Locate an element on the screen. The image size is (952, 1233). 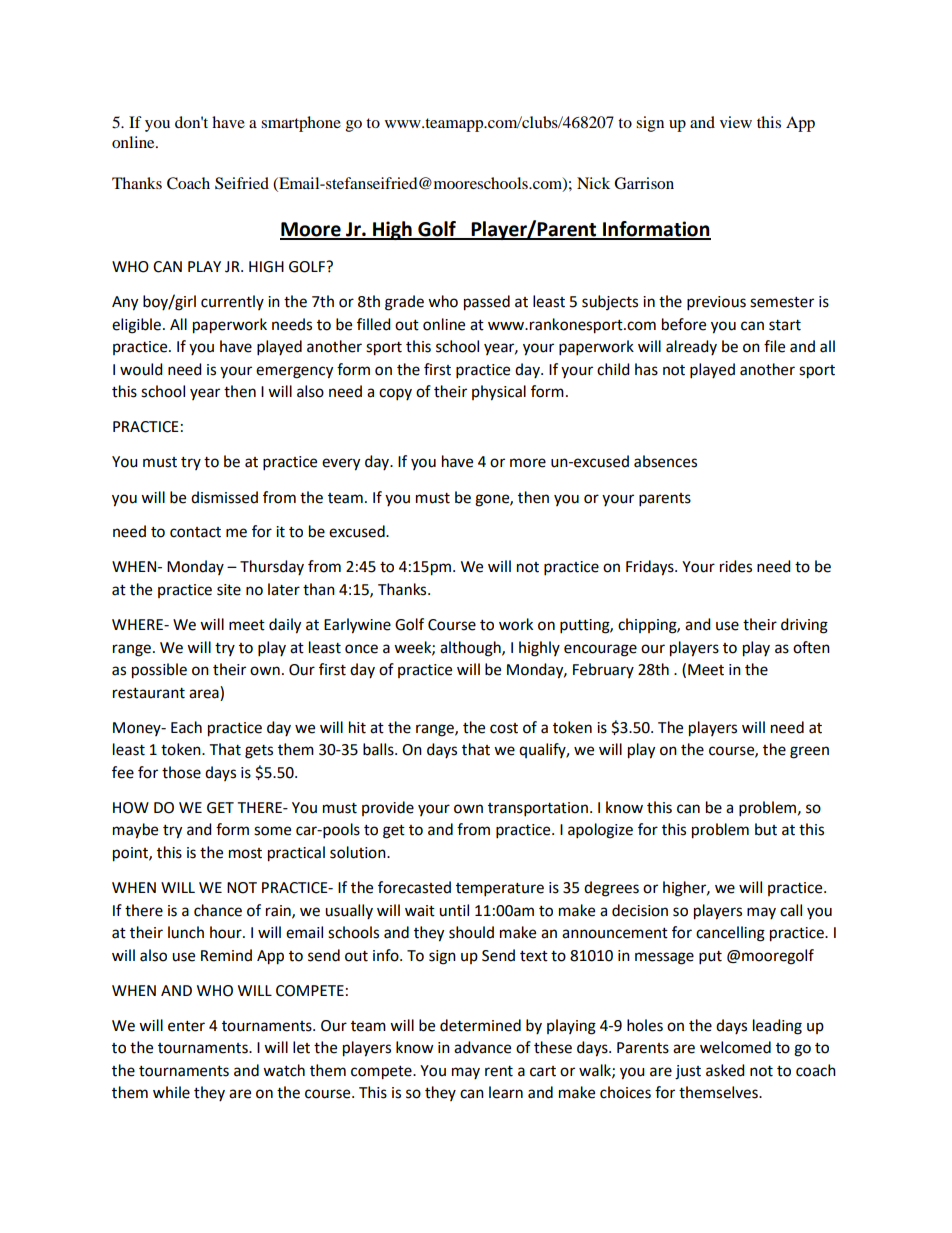
while is located at coordinates (171, 1092).
